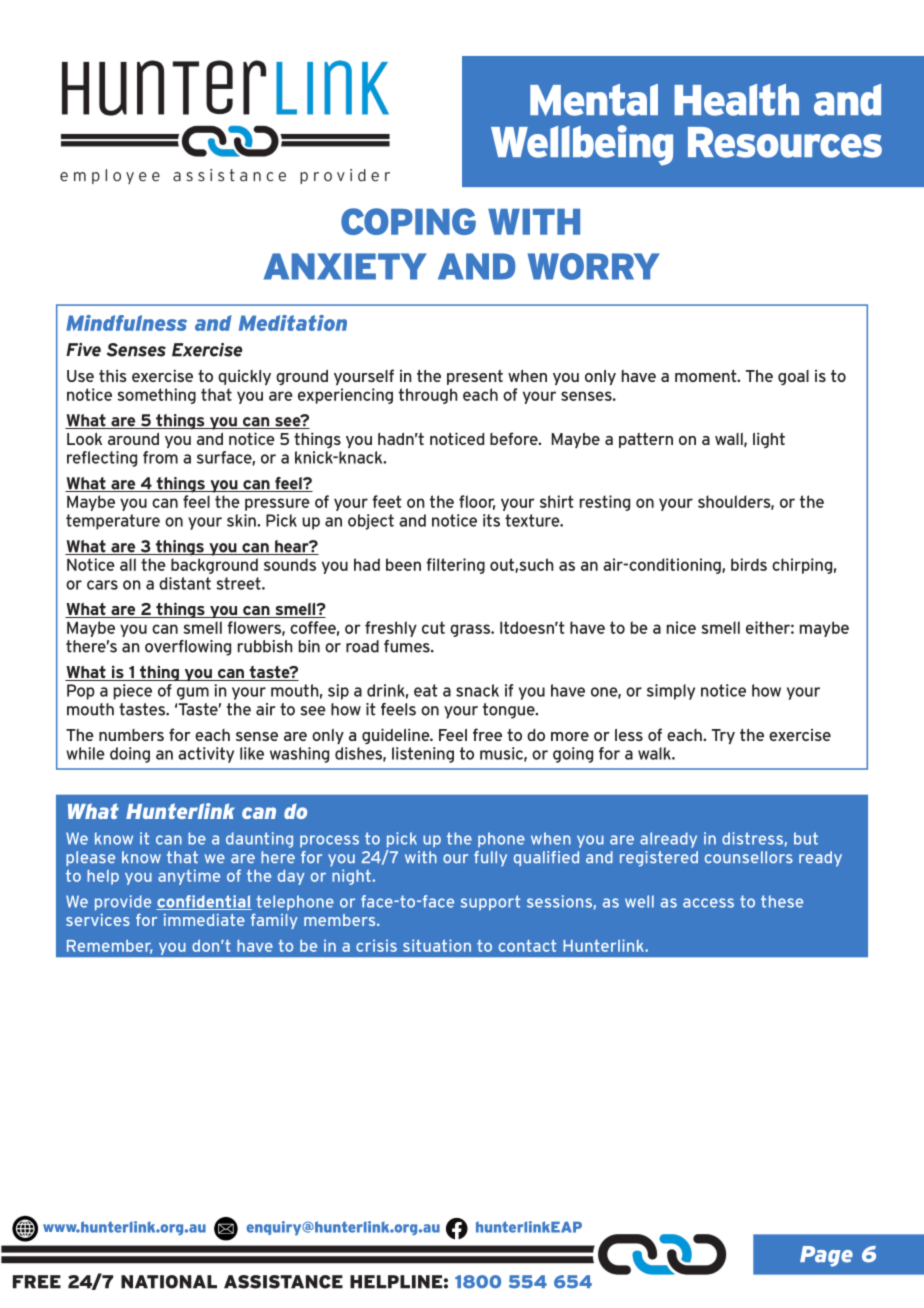  What do you see at coordinates (126, 323) in the page?
I see `Mindfulness` at bounding box center [126, 323].
